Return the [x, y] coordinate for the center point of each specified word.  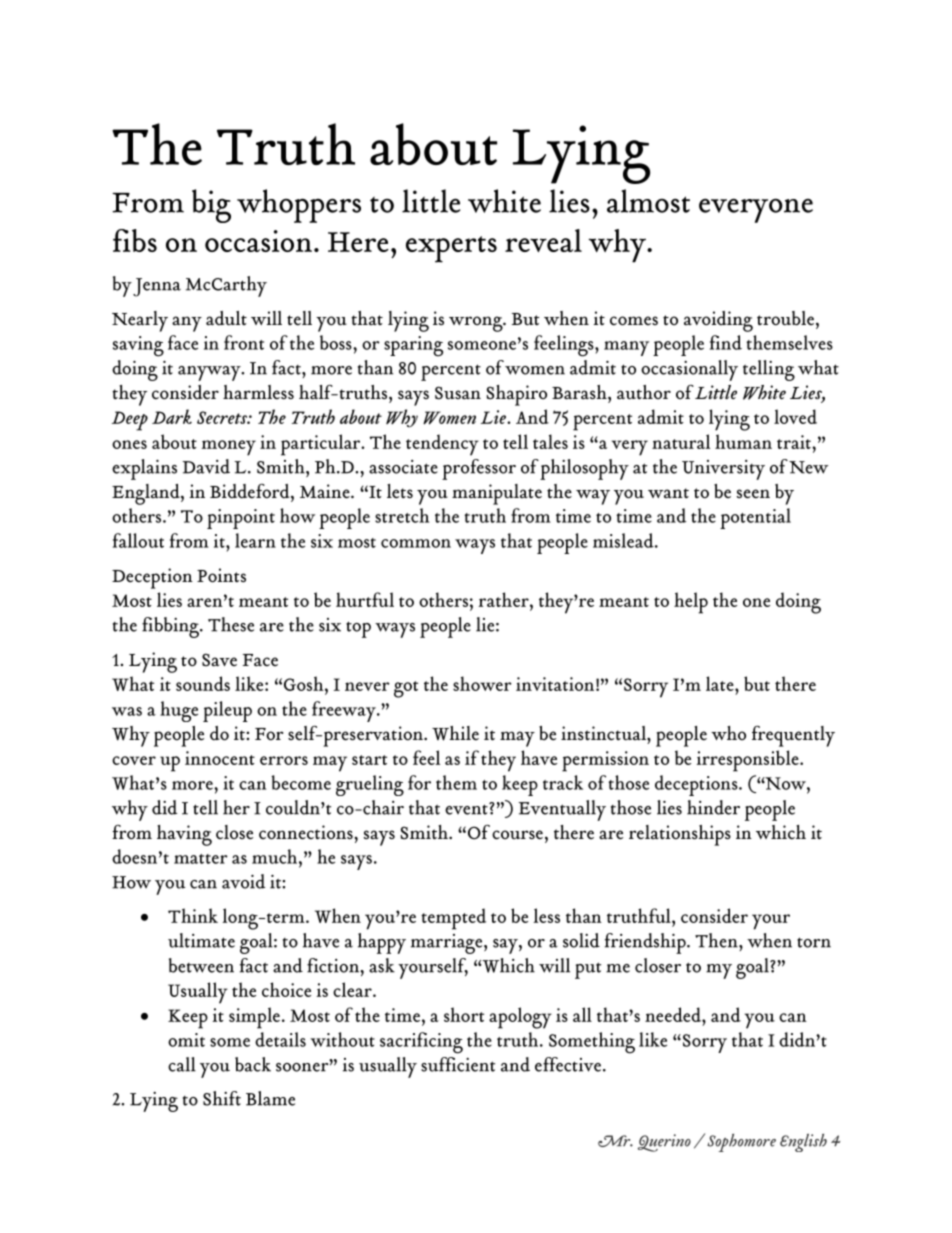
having [184, 835]
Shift [222, 1098]
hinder [713, 807]
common [416, 543]
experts [451, 249]
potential [755, 518]
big [211, 206]
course [517, 835]
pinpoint [241, 519]
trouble [787, 319]
